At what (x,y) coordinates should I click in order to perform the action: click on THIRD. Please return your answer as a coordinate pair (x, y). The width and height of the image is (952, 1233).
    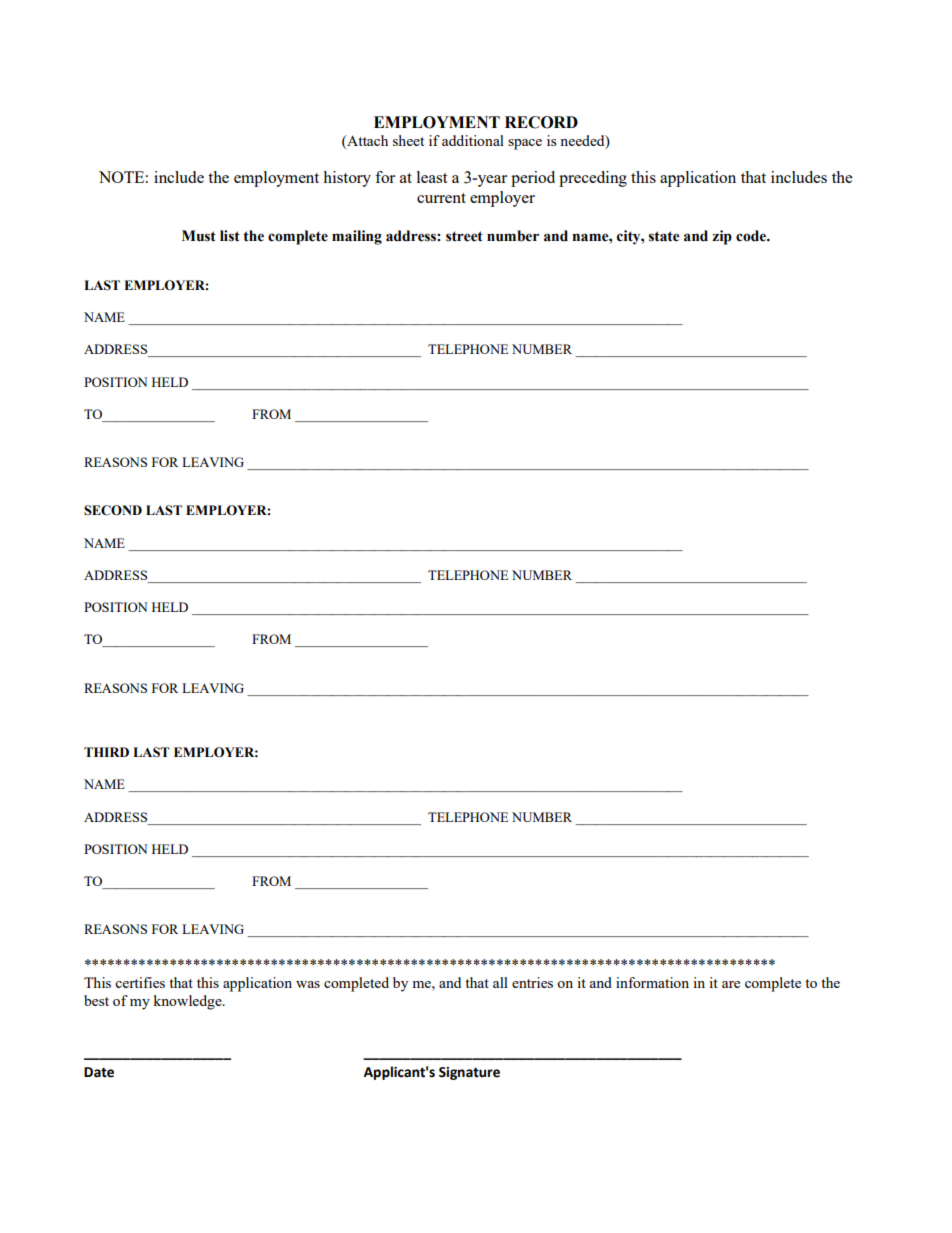
    Looking at the image, I should click on (106, 752).
